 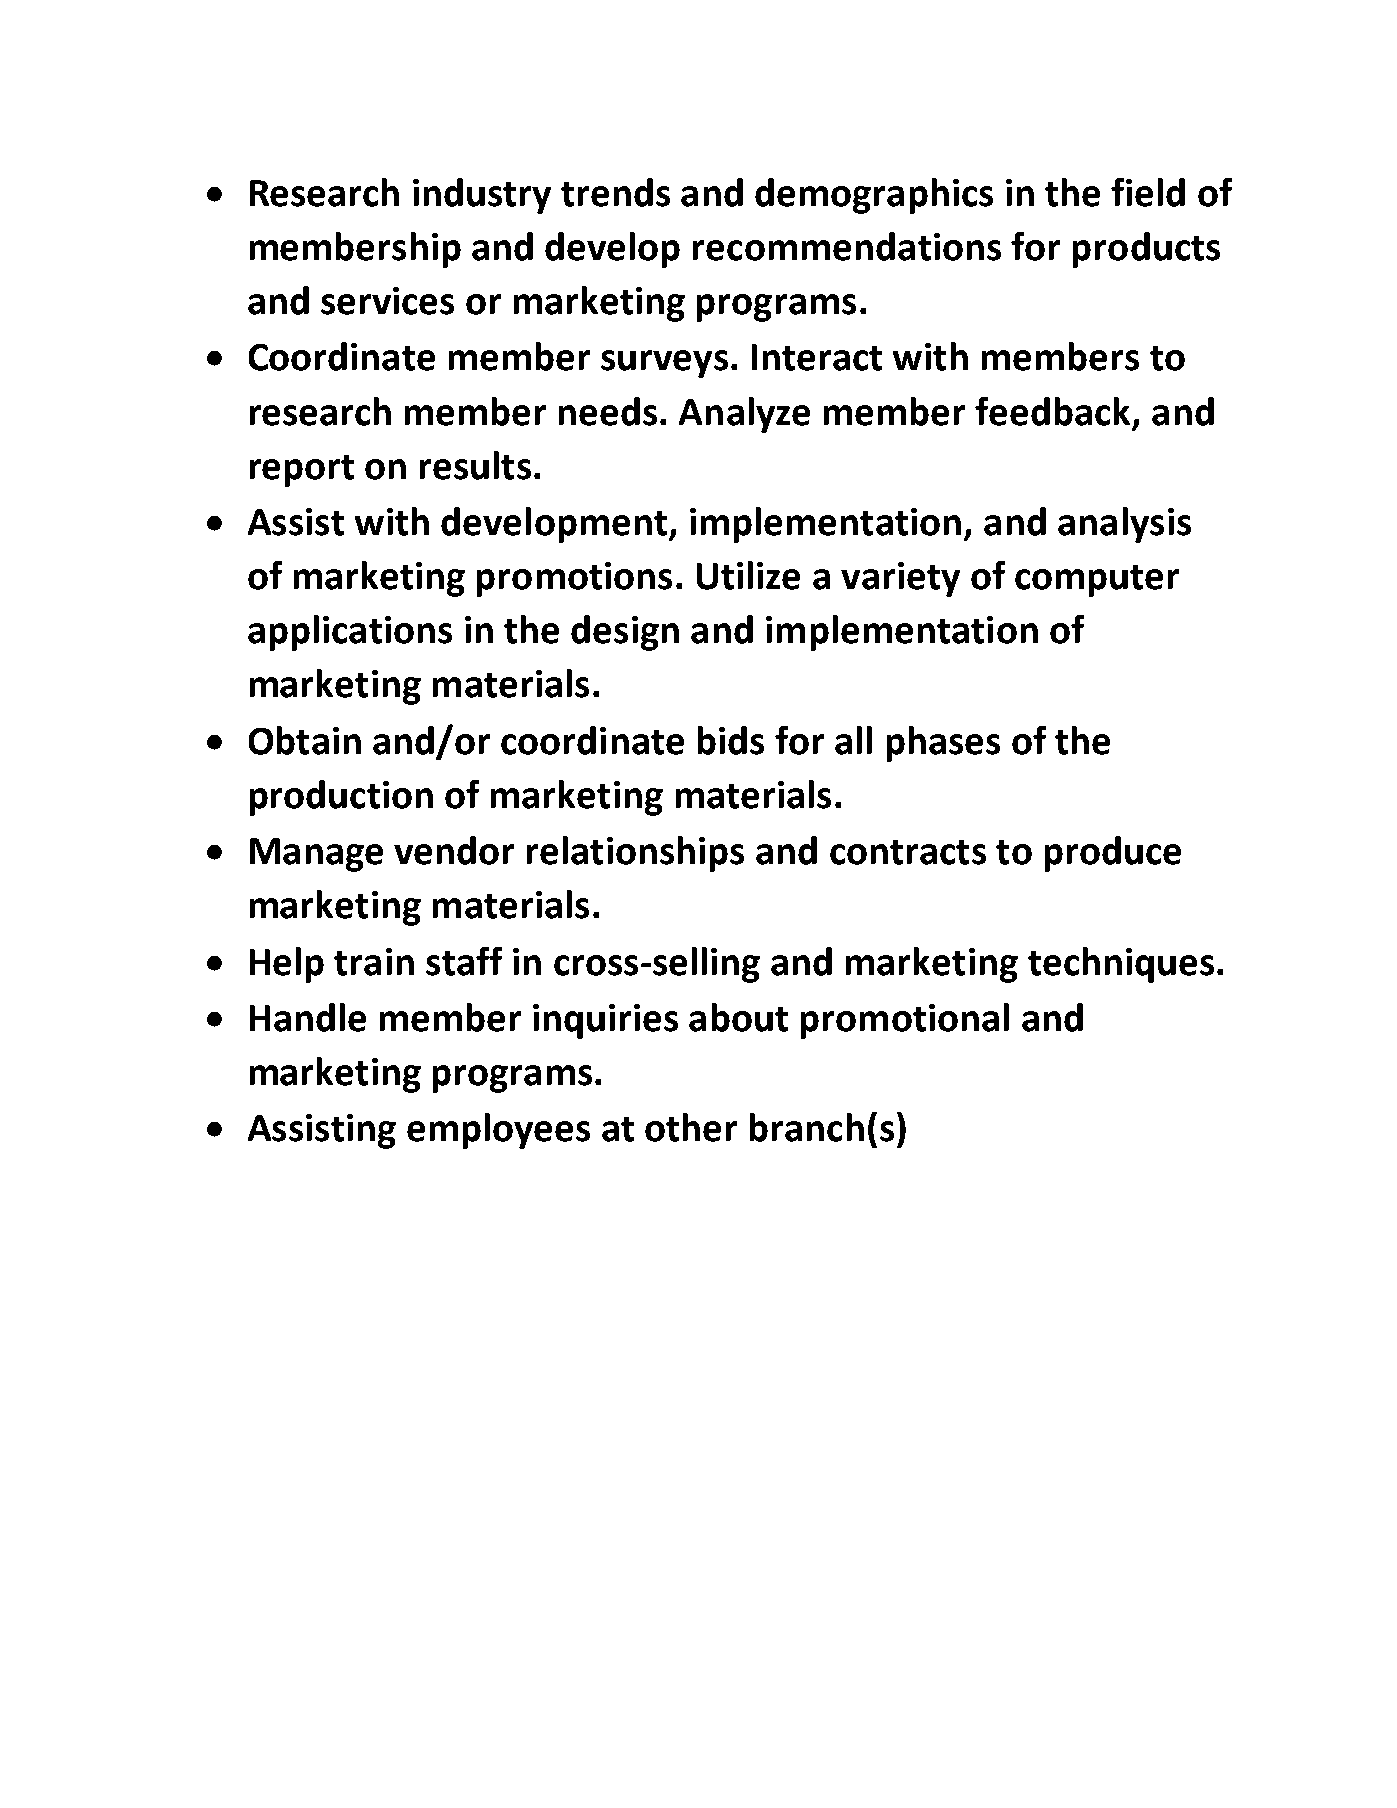 What do you see at coordinates (454, 850) in the screenshot?
I see `vendor` at bounding box center [454, 850].
